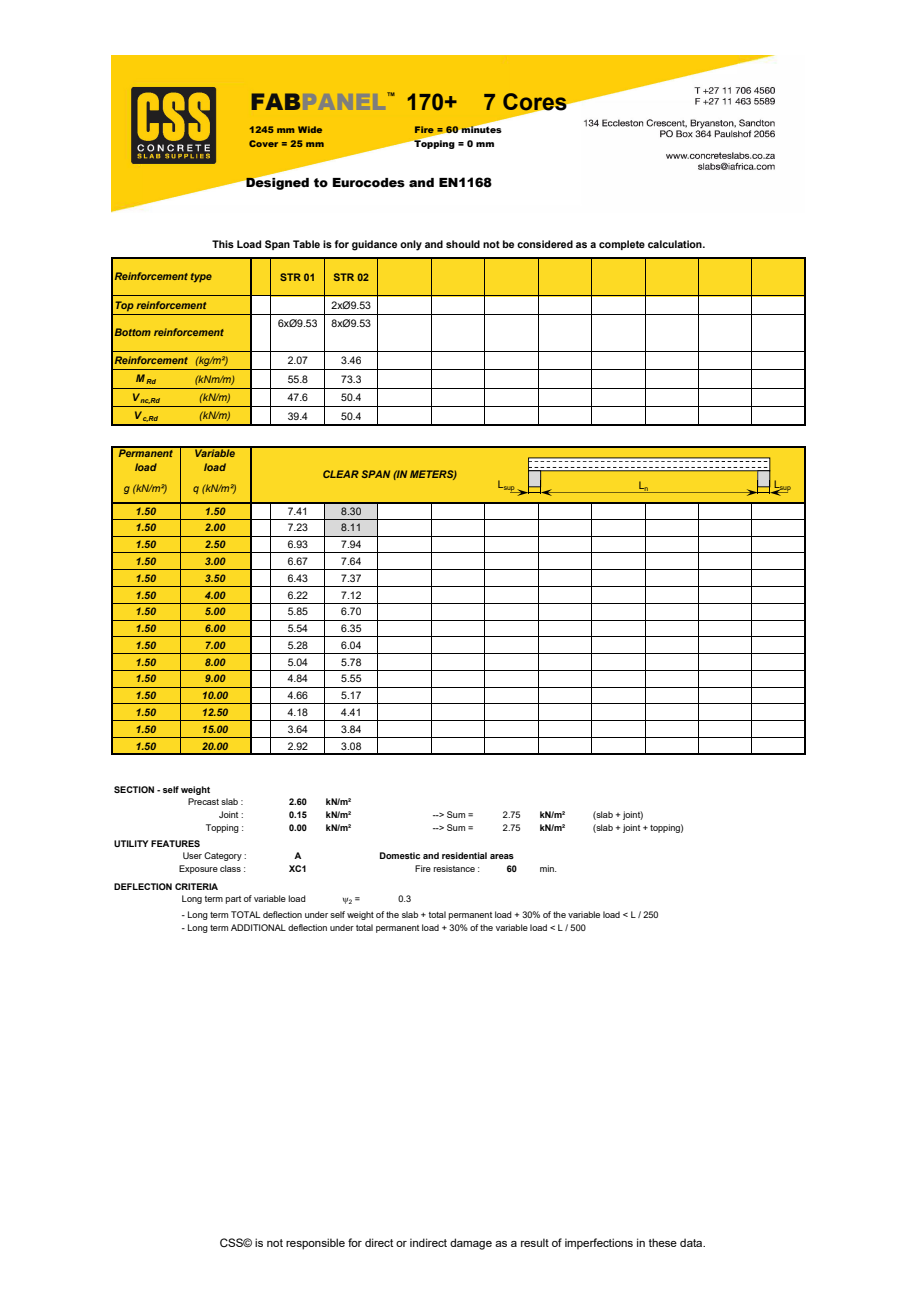 This screenshot has width=924, height=1308. I want to click on resistance, so click(454, 868).
